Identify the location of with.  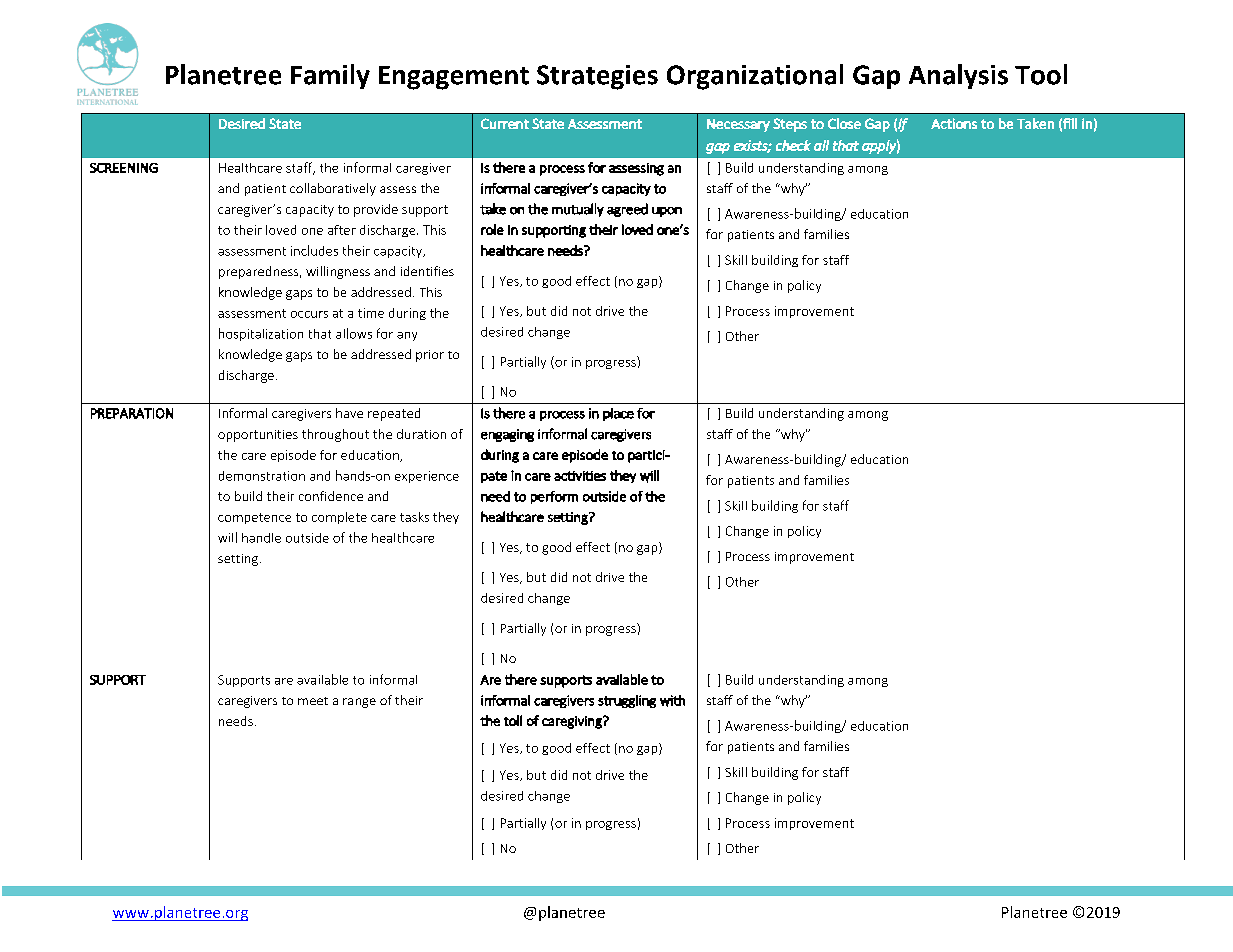
(672, 701).
